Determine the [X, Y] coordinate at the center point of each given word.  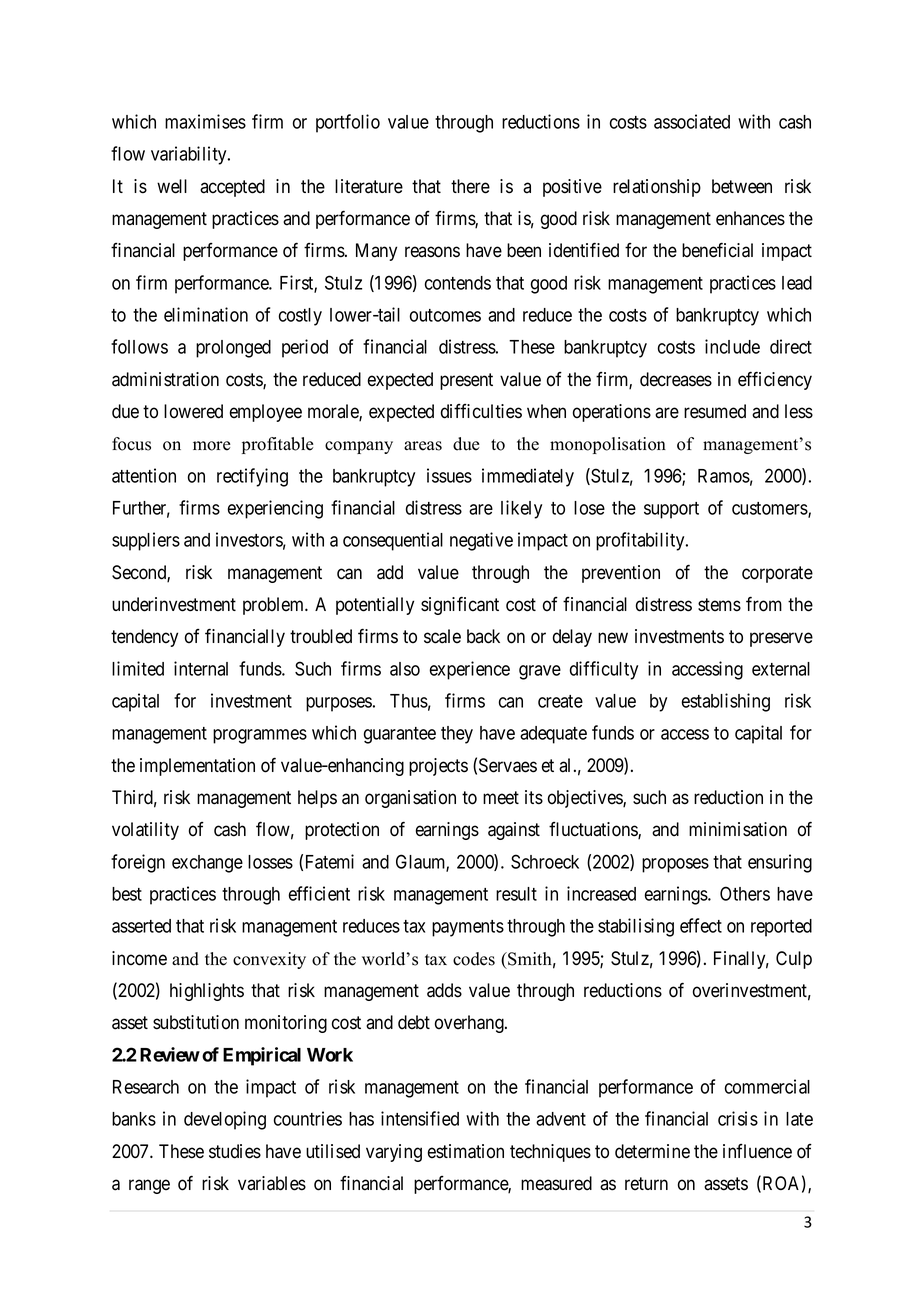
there [470, 186]
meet [501, 798]
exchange [207, 864]
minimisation [738, 829]
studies [235, 1151]
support [671, 510]
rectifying [252, 477]
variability [190, 155]
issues [449, 475]
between [742, 186]
